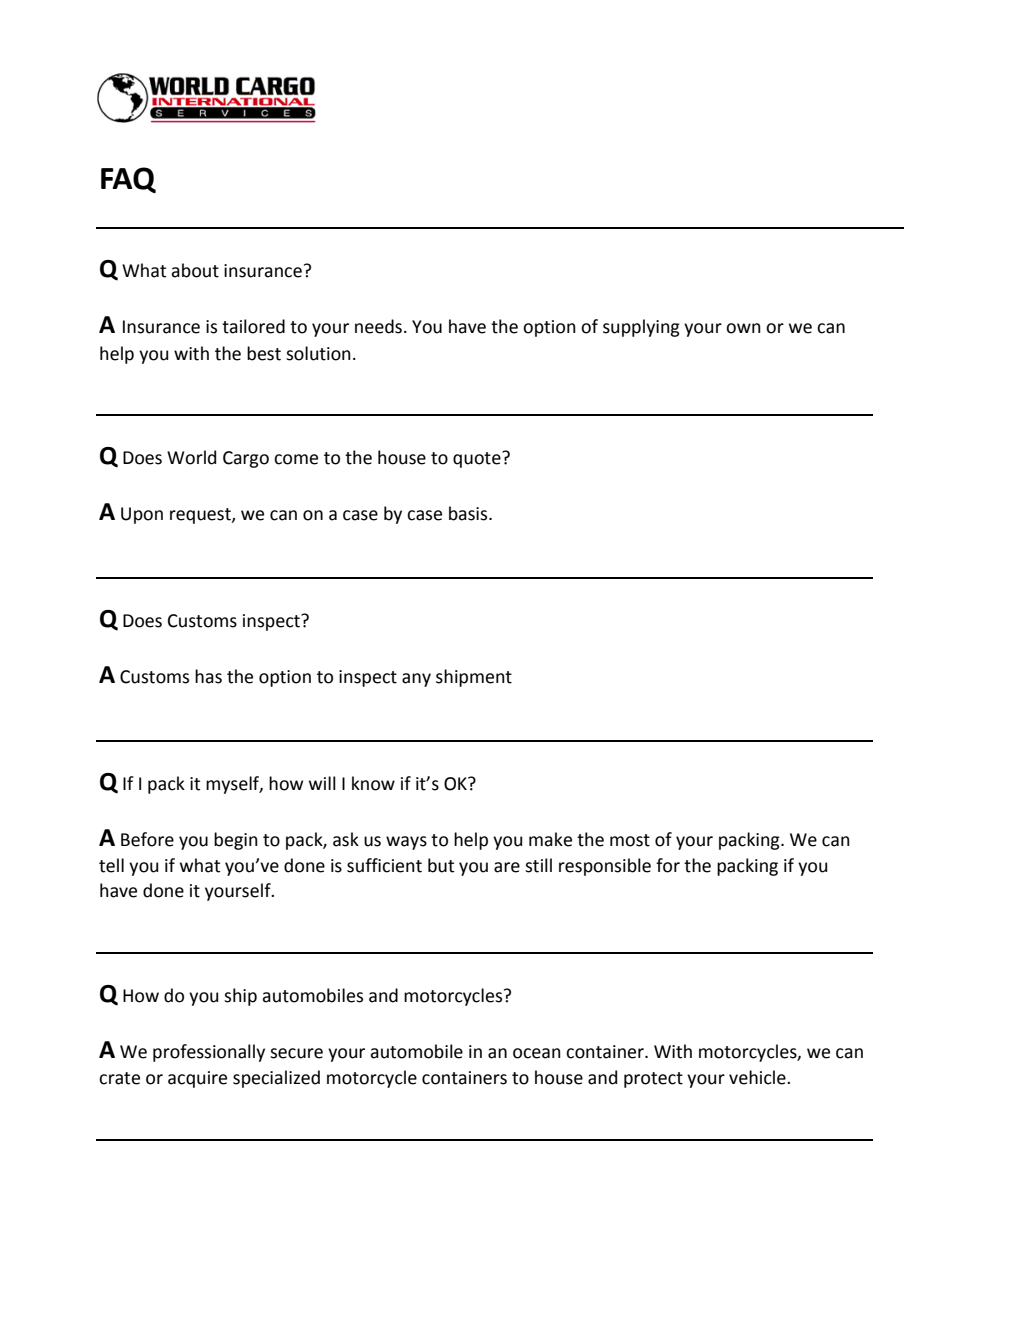 The height and width of the screenshot is (1323, 1022). What do you see at coordinates (537, 1053) in the screenshot?
I see `ocean` at bounding box center [537, 1053].
